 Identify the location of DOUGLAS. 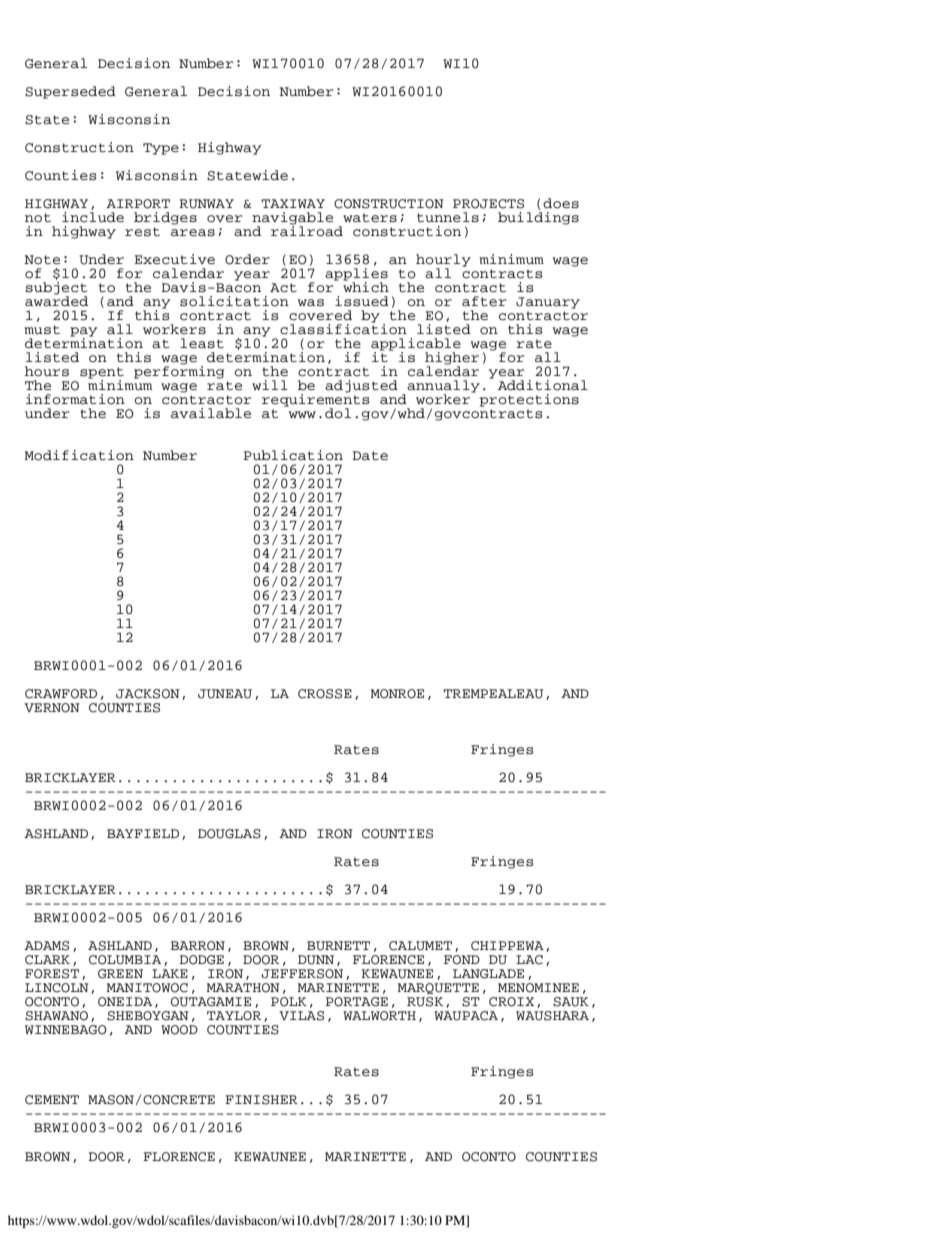
(229, 834).
